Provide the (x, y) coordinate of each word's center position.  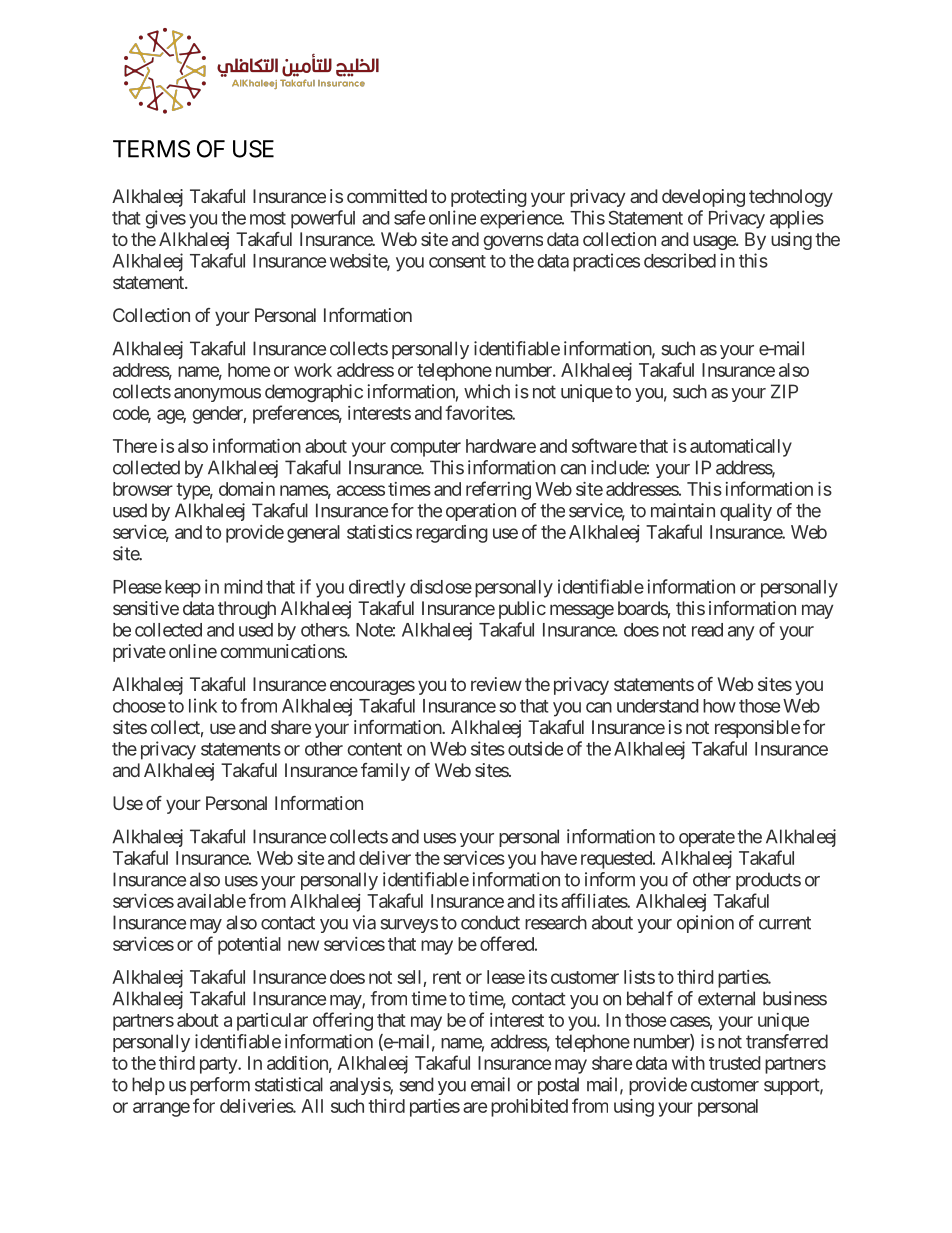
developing (703, 198)
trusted (735, 1063)
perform (220, 1086)
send (417, 1084)
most (268, 218)
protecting (489, 198)
